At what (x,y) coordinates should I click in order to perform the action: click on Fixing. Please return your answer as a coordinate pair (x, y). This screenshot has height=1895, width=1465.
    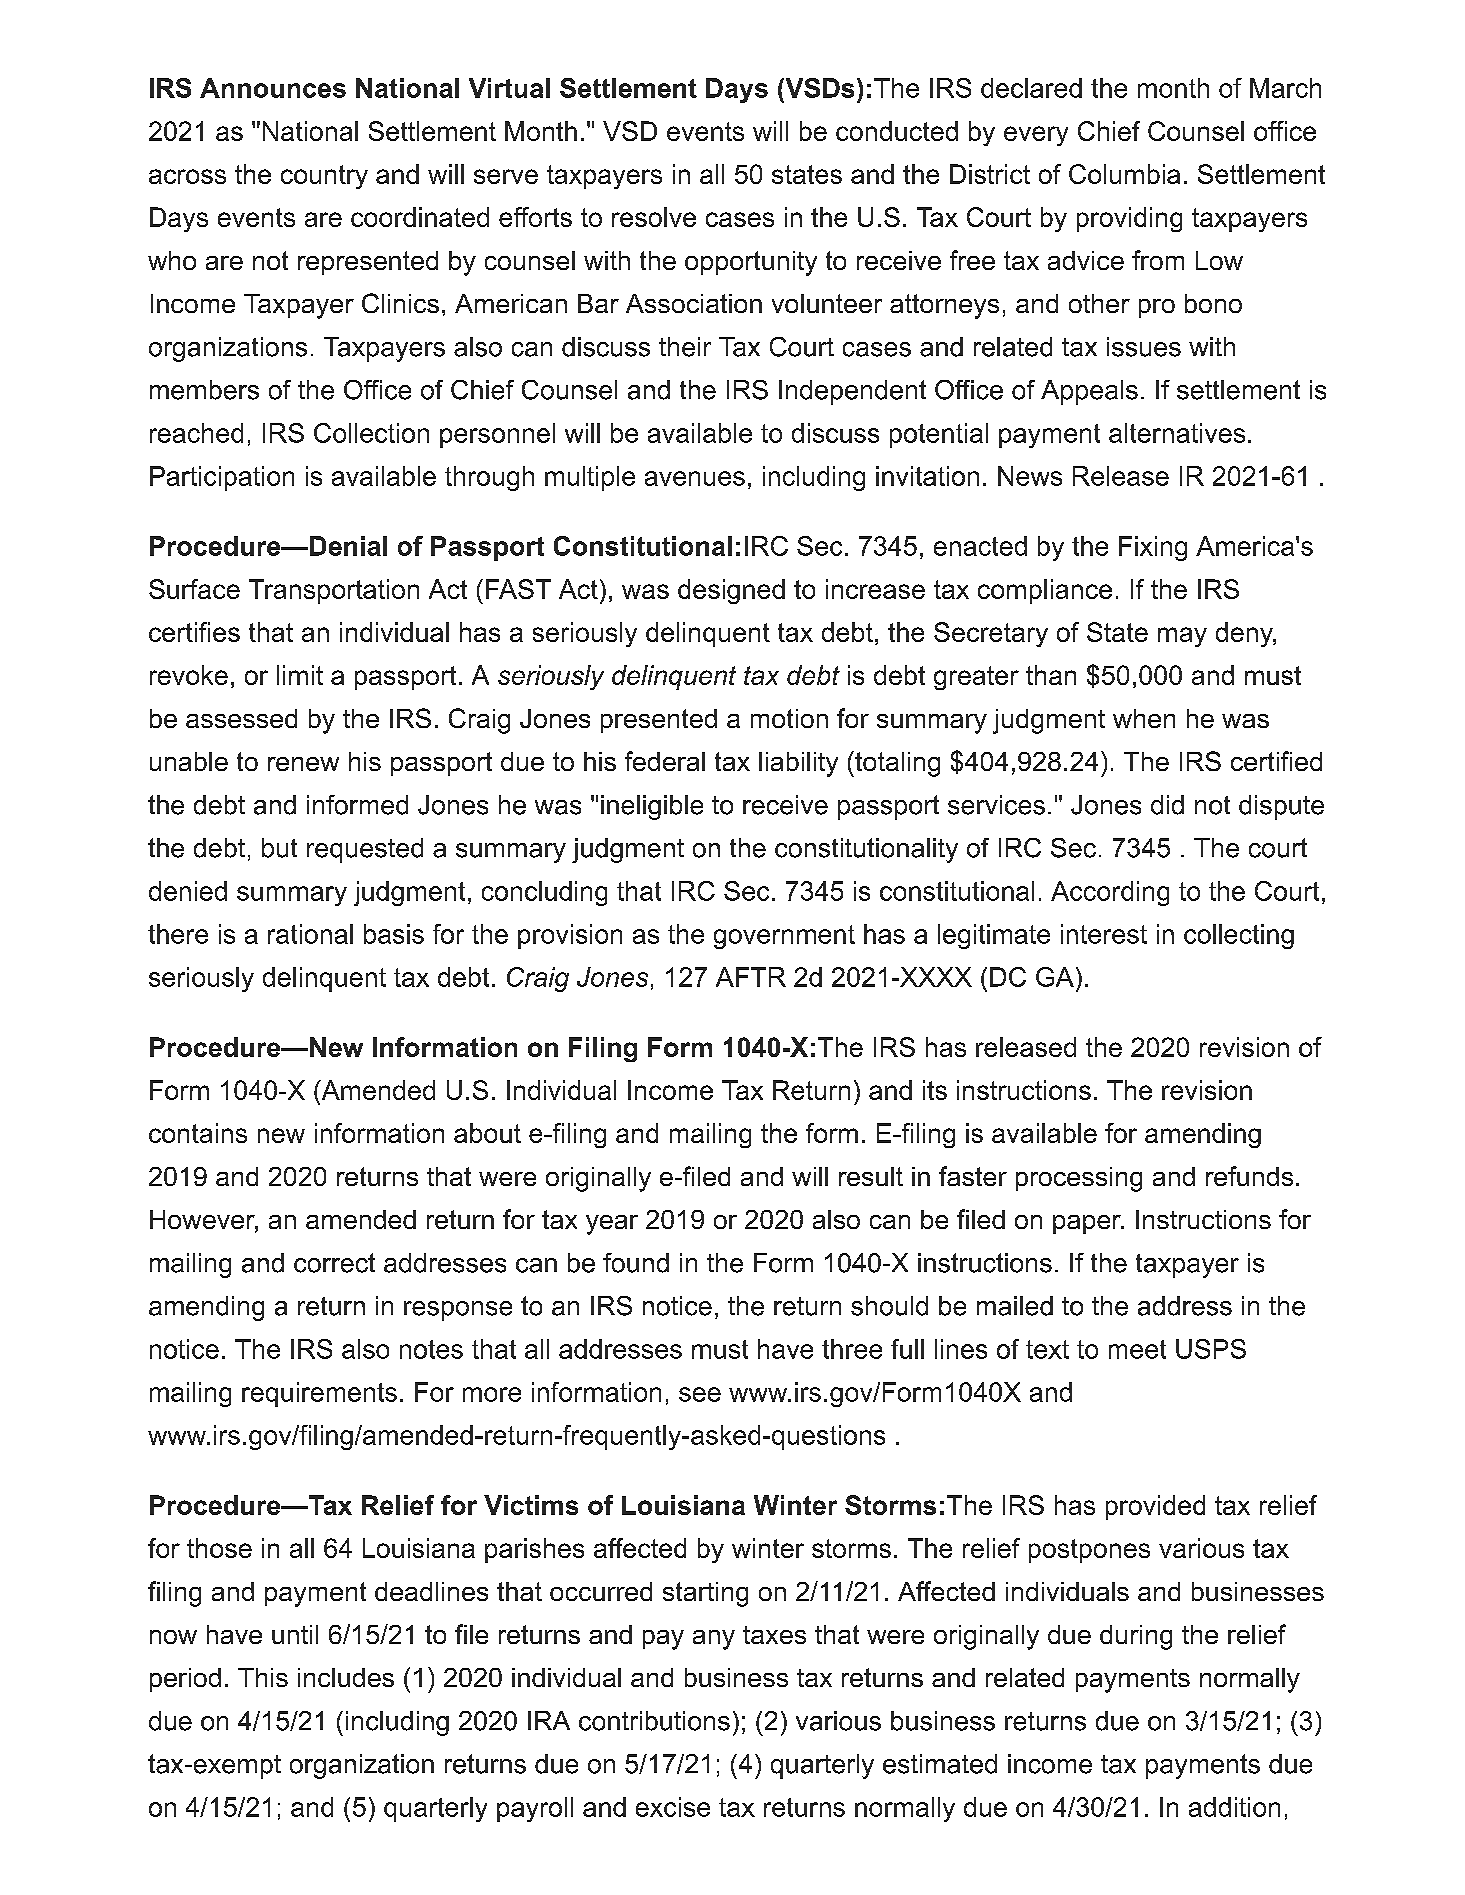
    Looking at the image, I should click on (1153, 548).
